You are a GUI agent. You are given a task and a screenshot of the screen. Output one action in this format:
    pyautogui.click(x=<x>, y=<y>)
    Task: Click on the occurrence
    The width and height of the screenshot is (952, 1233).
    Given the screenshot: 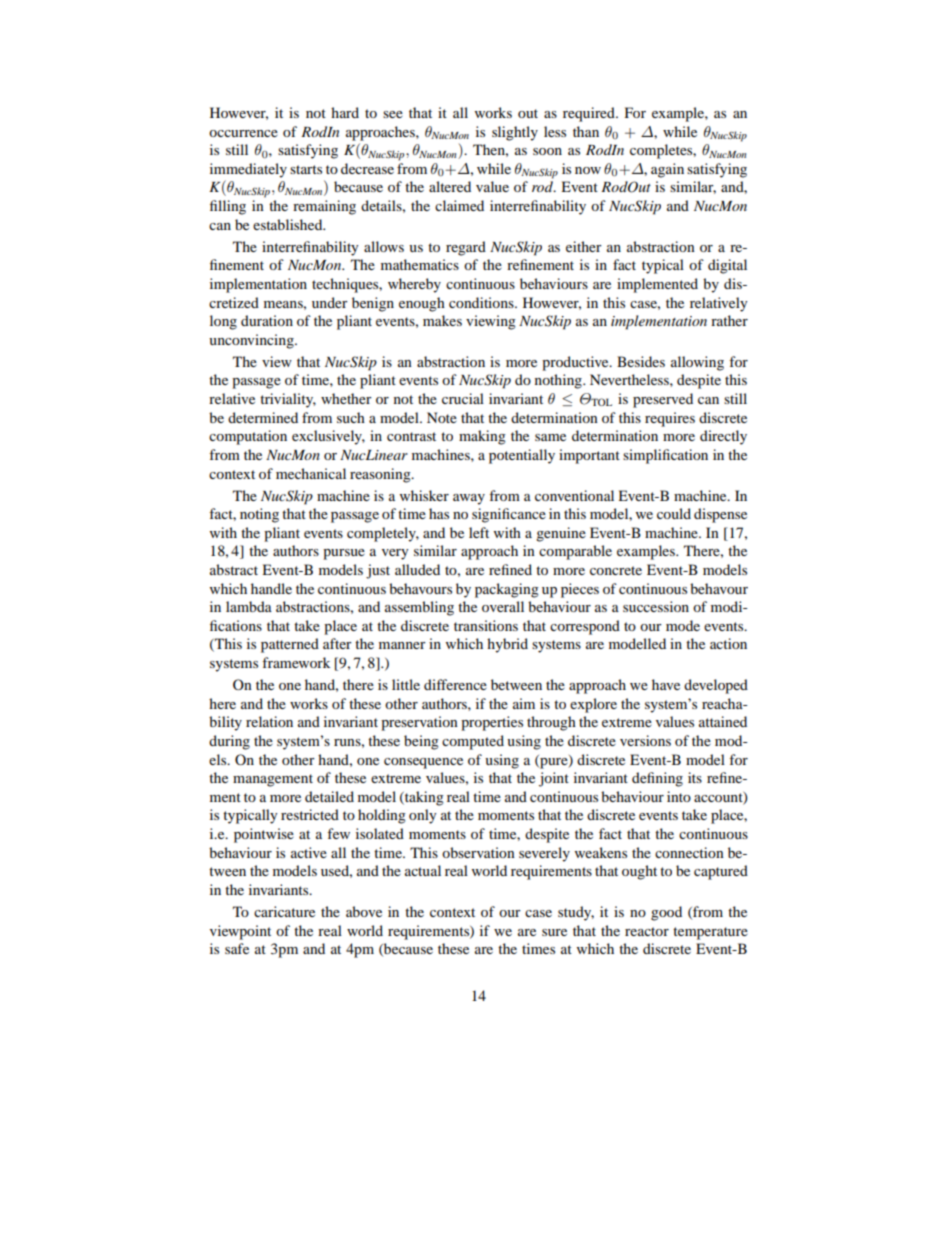 What is the action you would take?
    pyautogui.click(x=243, y=133)
